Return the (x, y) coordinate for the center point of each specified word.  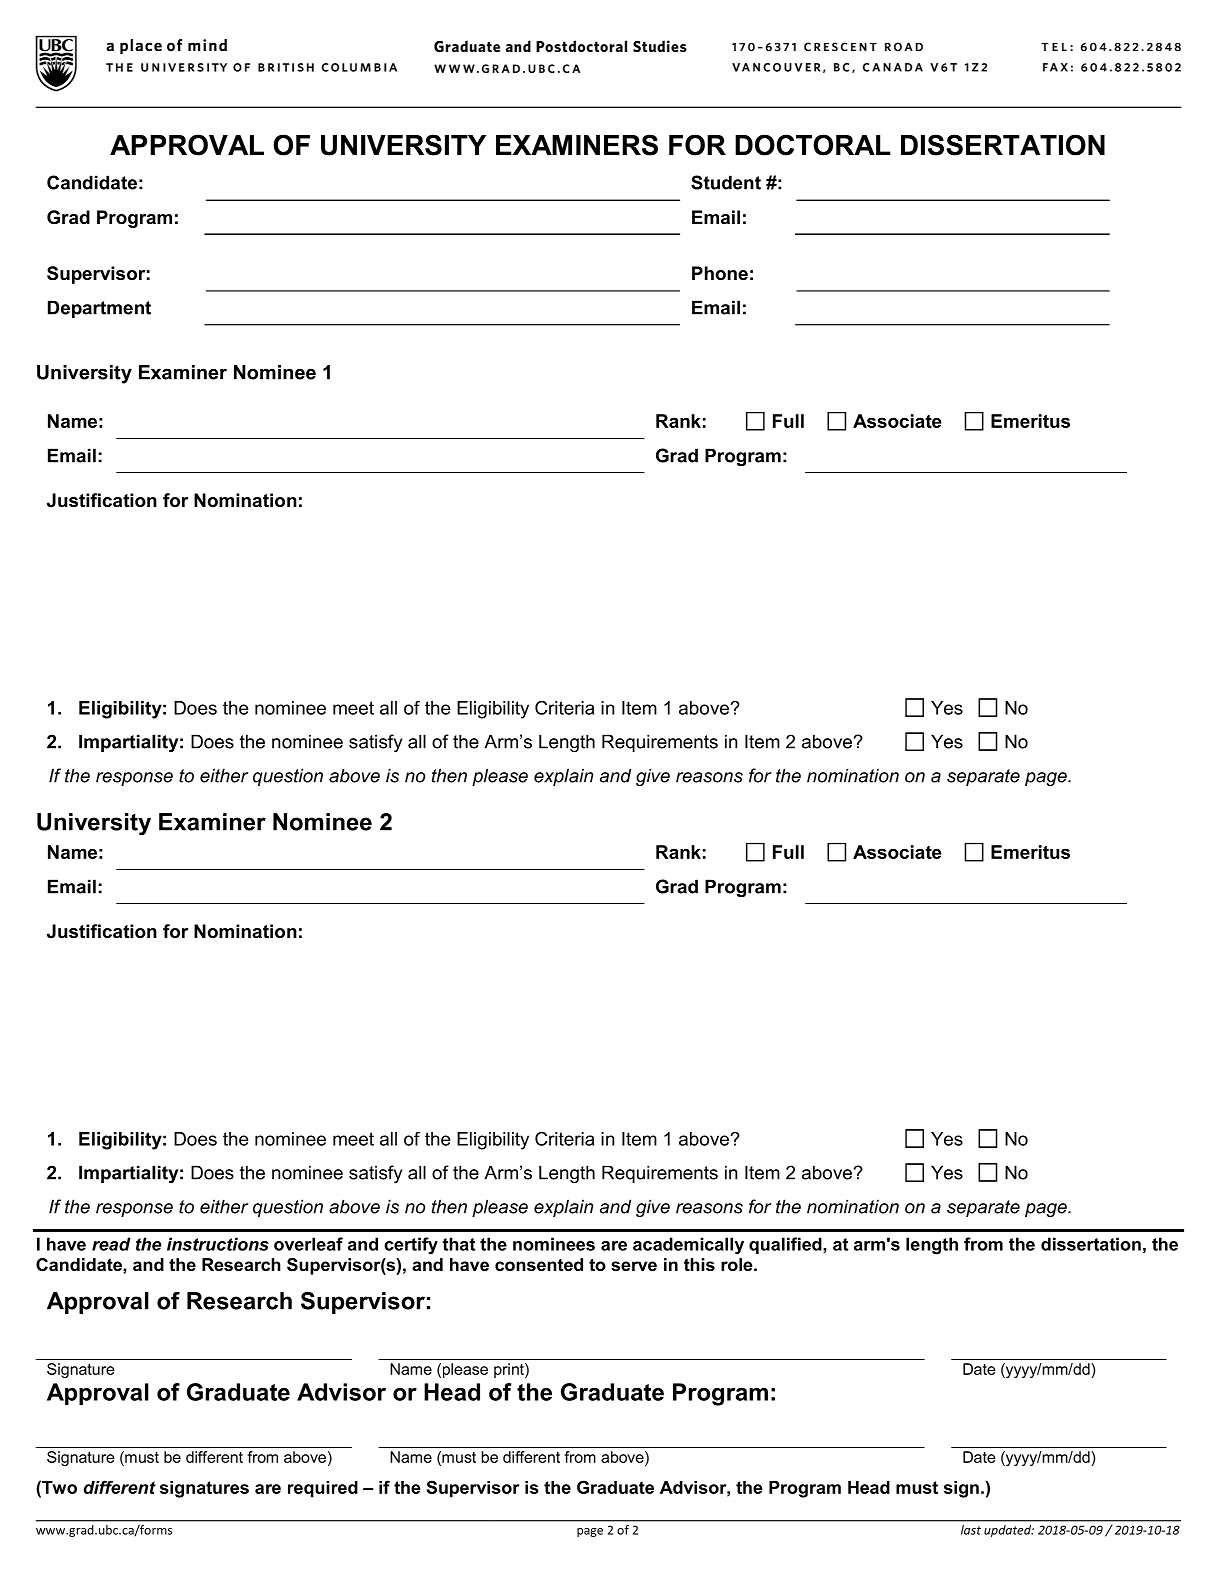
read (111, 1244)
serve (634, 1266)
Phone (720, 273)
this (699, 1264)
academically (688, 1246)
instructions (218, 1244)
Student (726, 182)
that (458, 1244)
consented (539, 1264)
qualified (786, 1245)
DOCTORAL (813, 145)
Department (99, 309)
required (323, 1489)
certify (411, 1246)
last (971, 1530)
